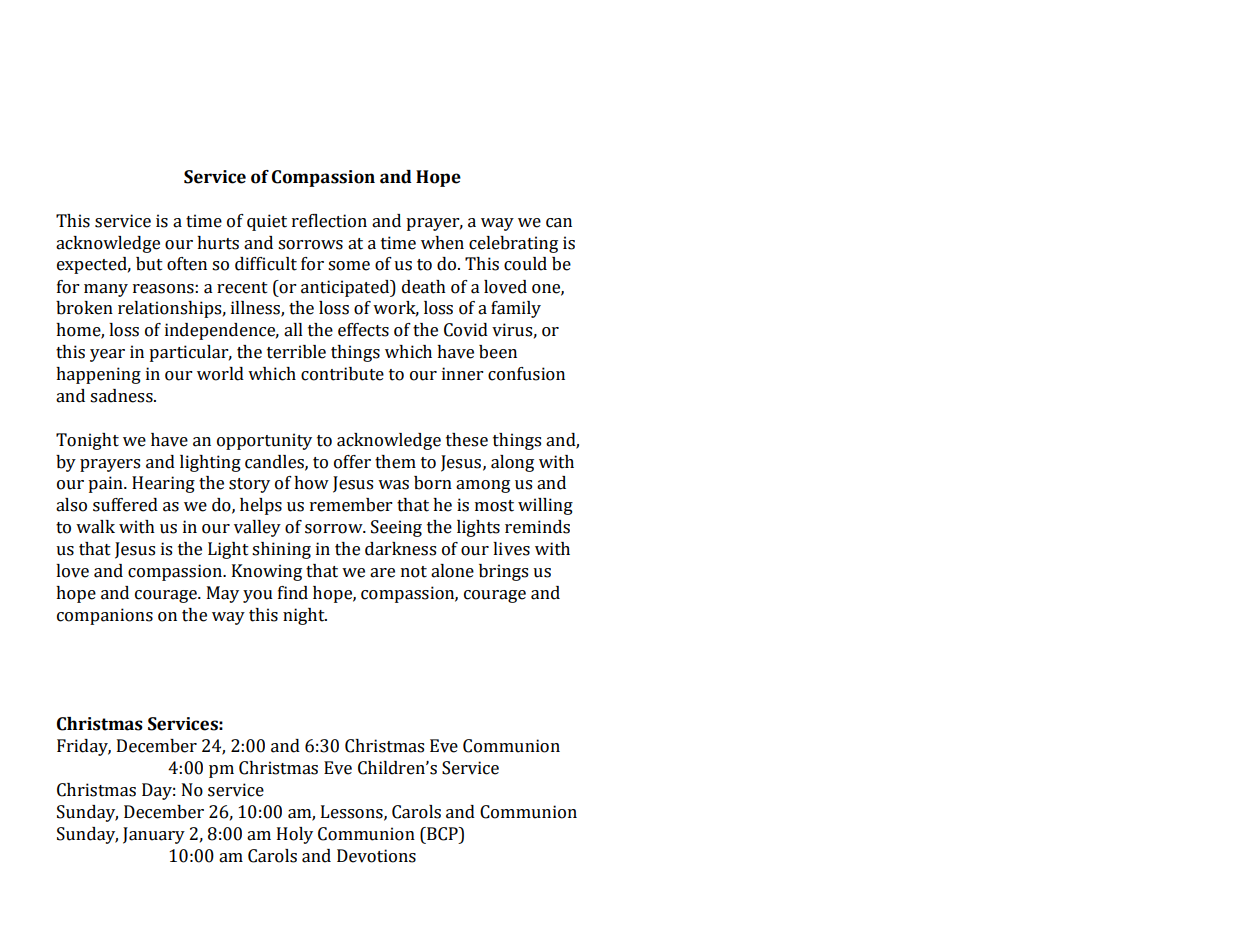 This screenshot has height=952, width=1233. Describe the element at coordinates (295, 835) in the screenshot. I see `Holy` at that location.
